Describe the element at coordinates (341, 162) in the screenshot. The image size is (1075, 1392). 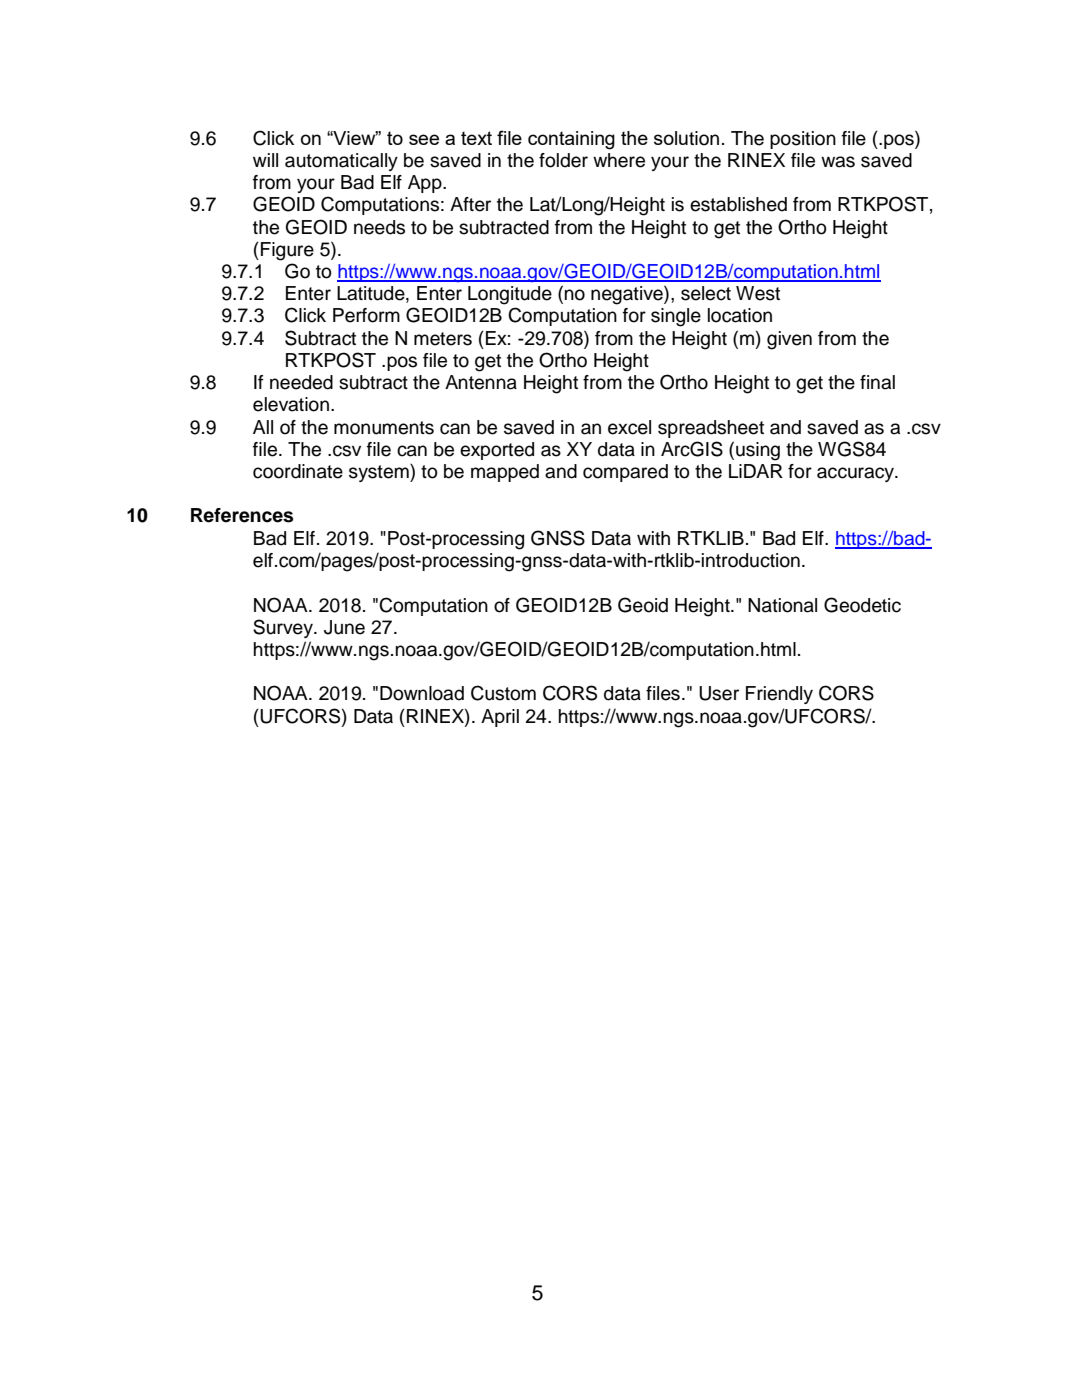
I see `automatically` at that location.
